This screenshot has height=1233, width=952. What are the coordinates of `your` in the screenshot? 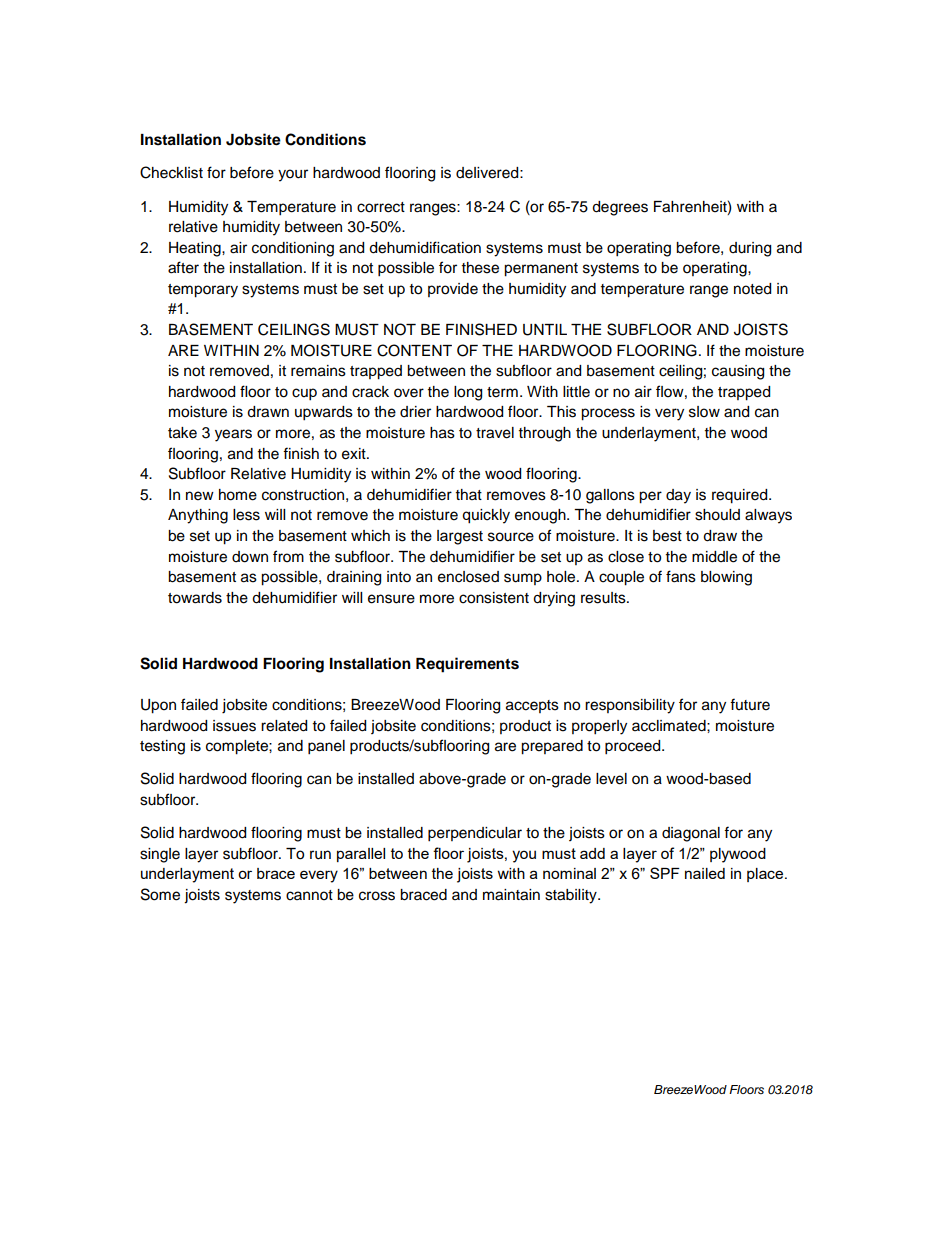 It's located at (293, 175).
